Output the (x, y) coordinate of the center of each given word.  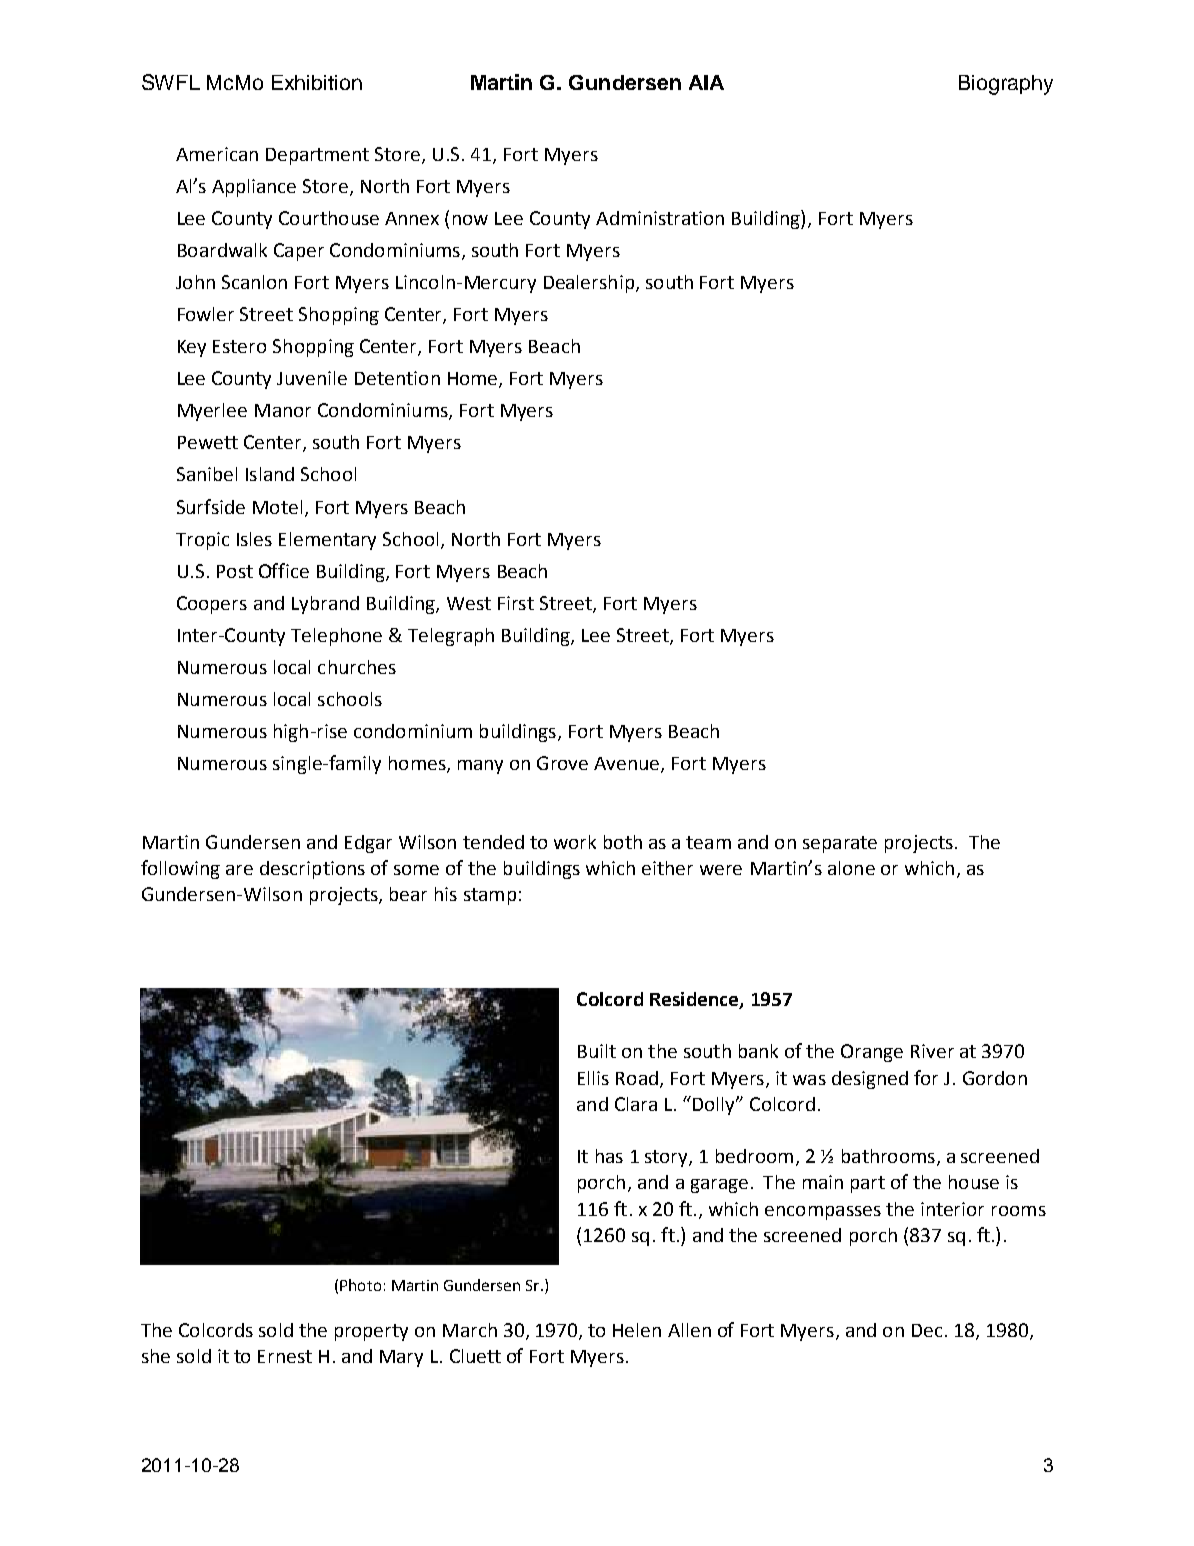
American (217, 154)
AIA (706, 82)
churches (357, 667)
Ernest (285, 1356)
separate (840, 844)
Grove (562, 763)
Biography (1006, 85)
